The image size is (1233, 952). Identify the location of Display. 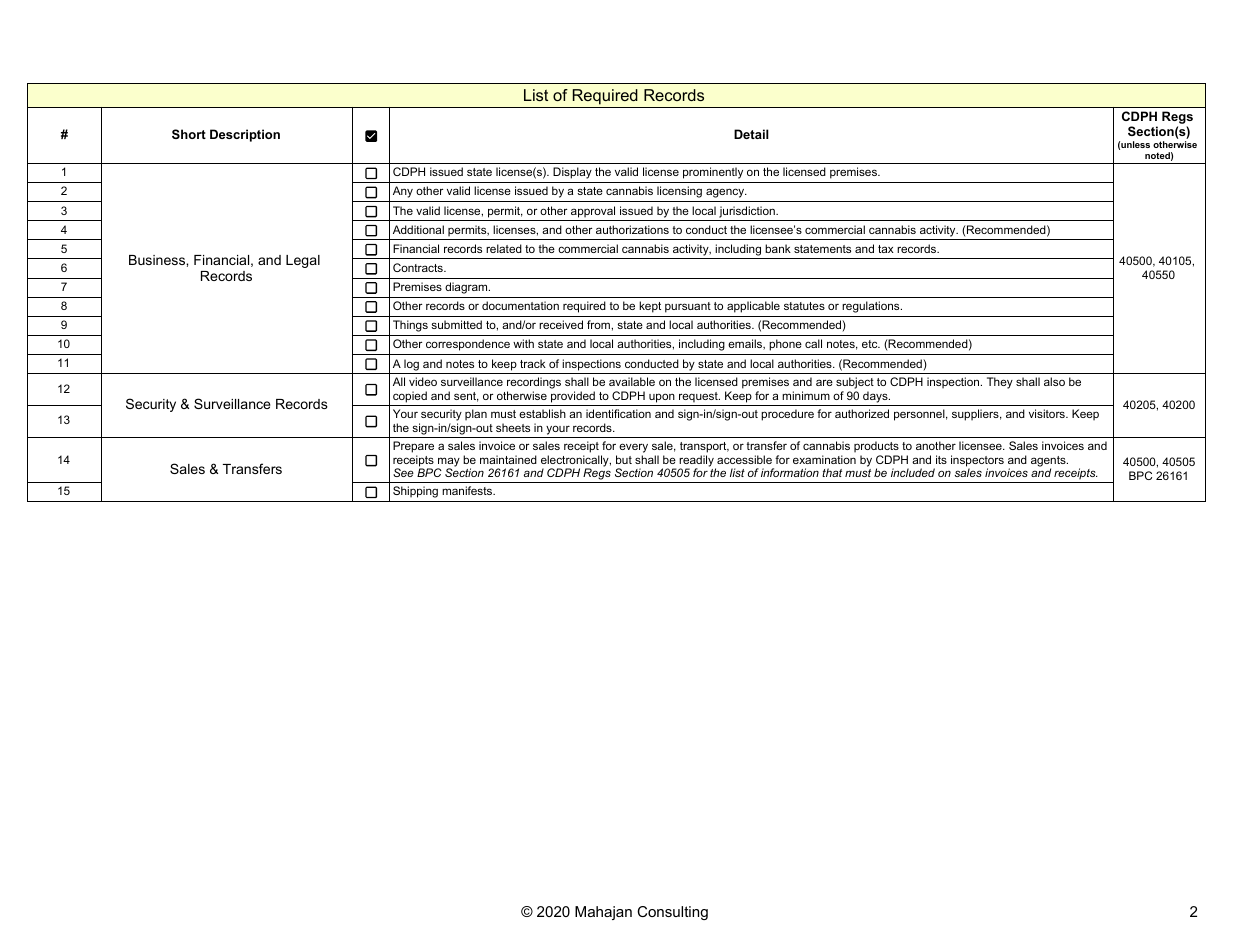
(572, 173).
